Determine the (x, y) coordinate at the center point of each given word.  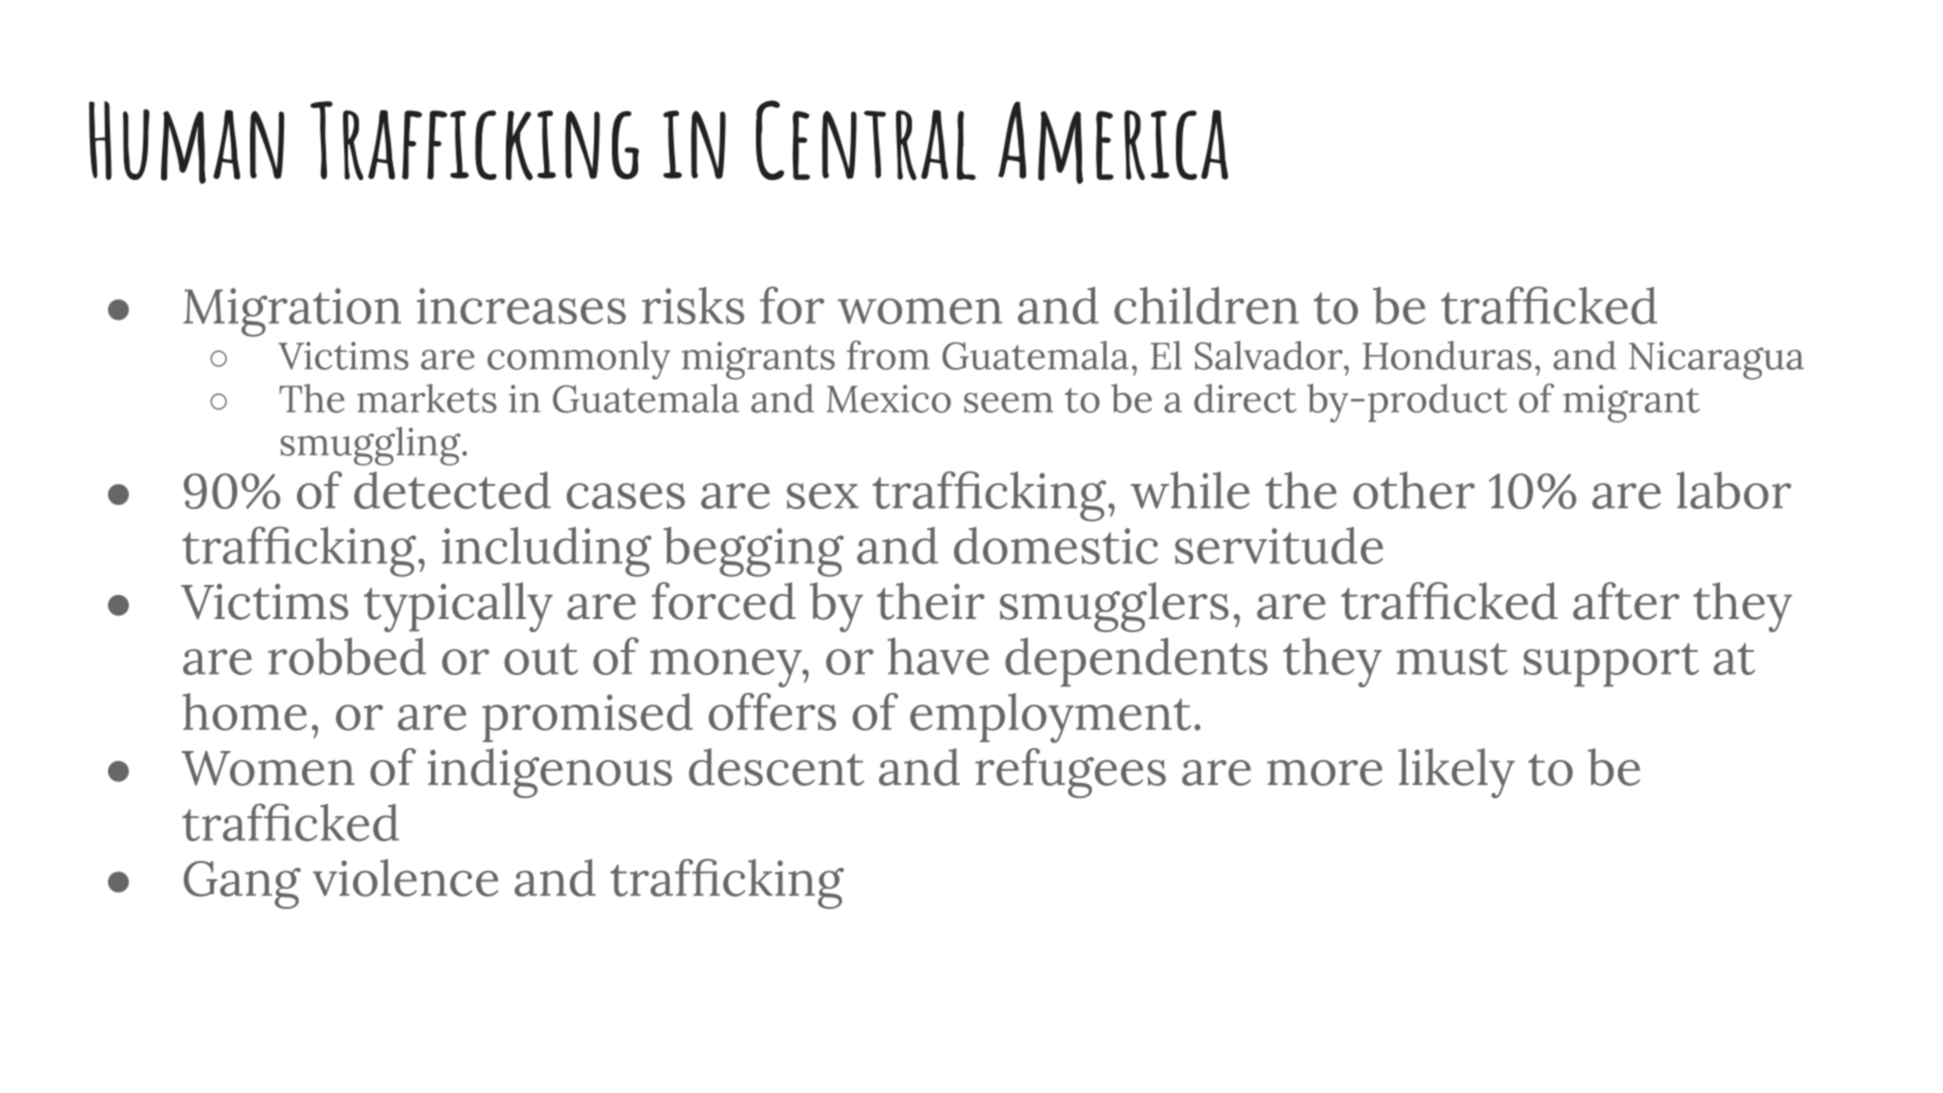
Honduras (1447, 355)
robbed (347, 656)
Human (186, 142)
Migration (292, 312)
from (888, 355)
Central (866, 140)
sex (823, 496)
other (1414, 490)
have (938, 656)
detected (452, 490)
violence (405, 878)
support (1611, 665)
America (1113, 142)
